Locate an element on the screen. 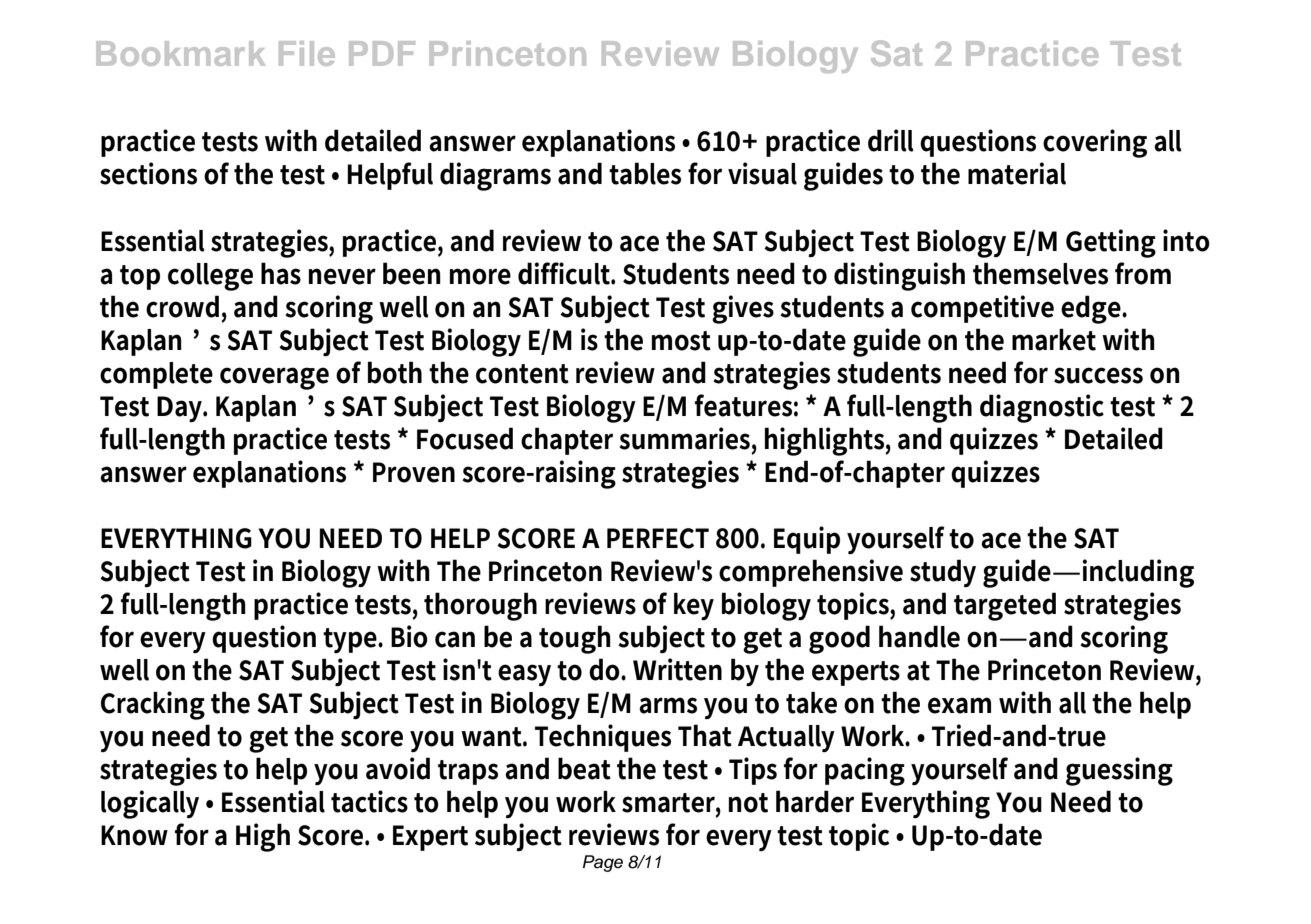  gives is located at coordinates (743, 309).
